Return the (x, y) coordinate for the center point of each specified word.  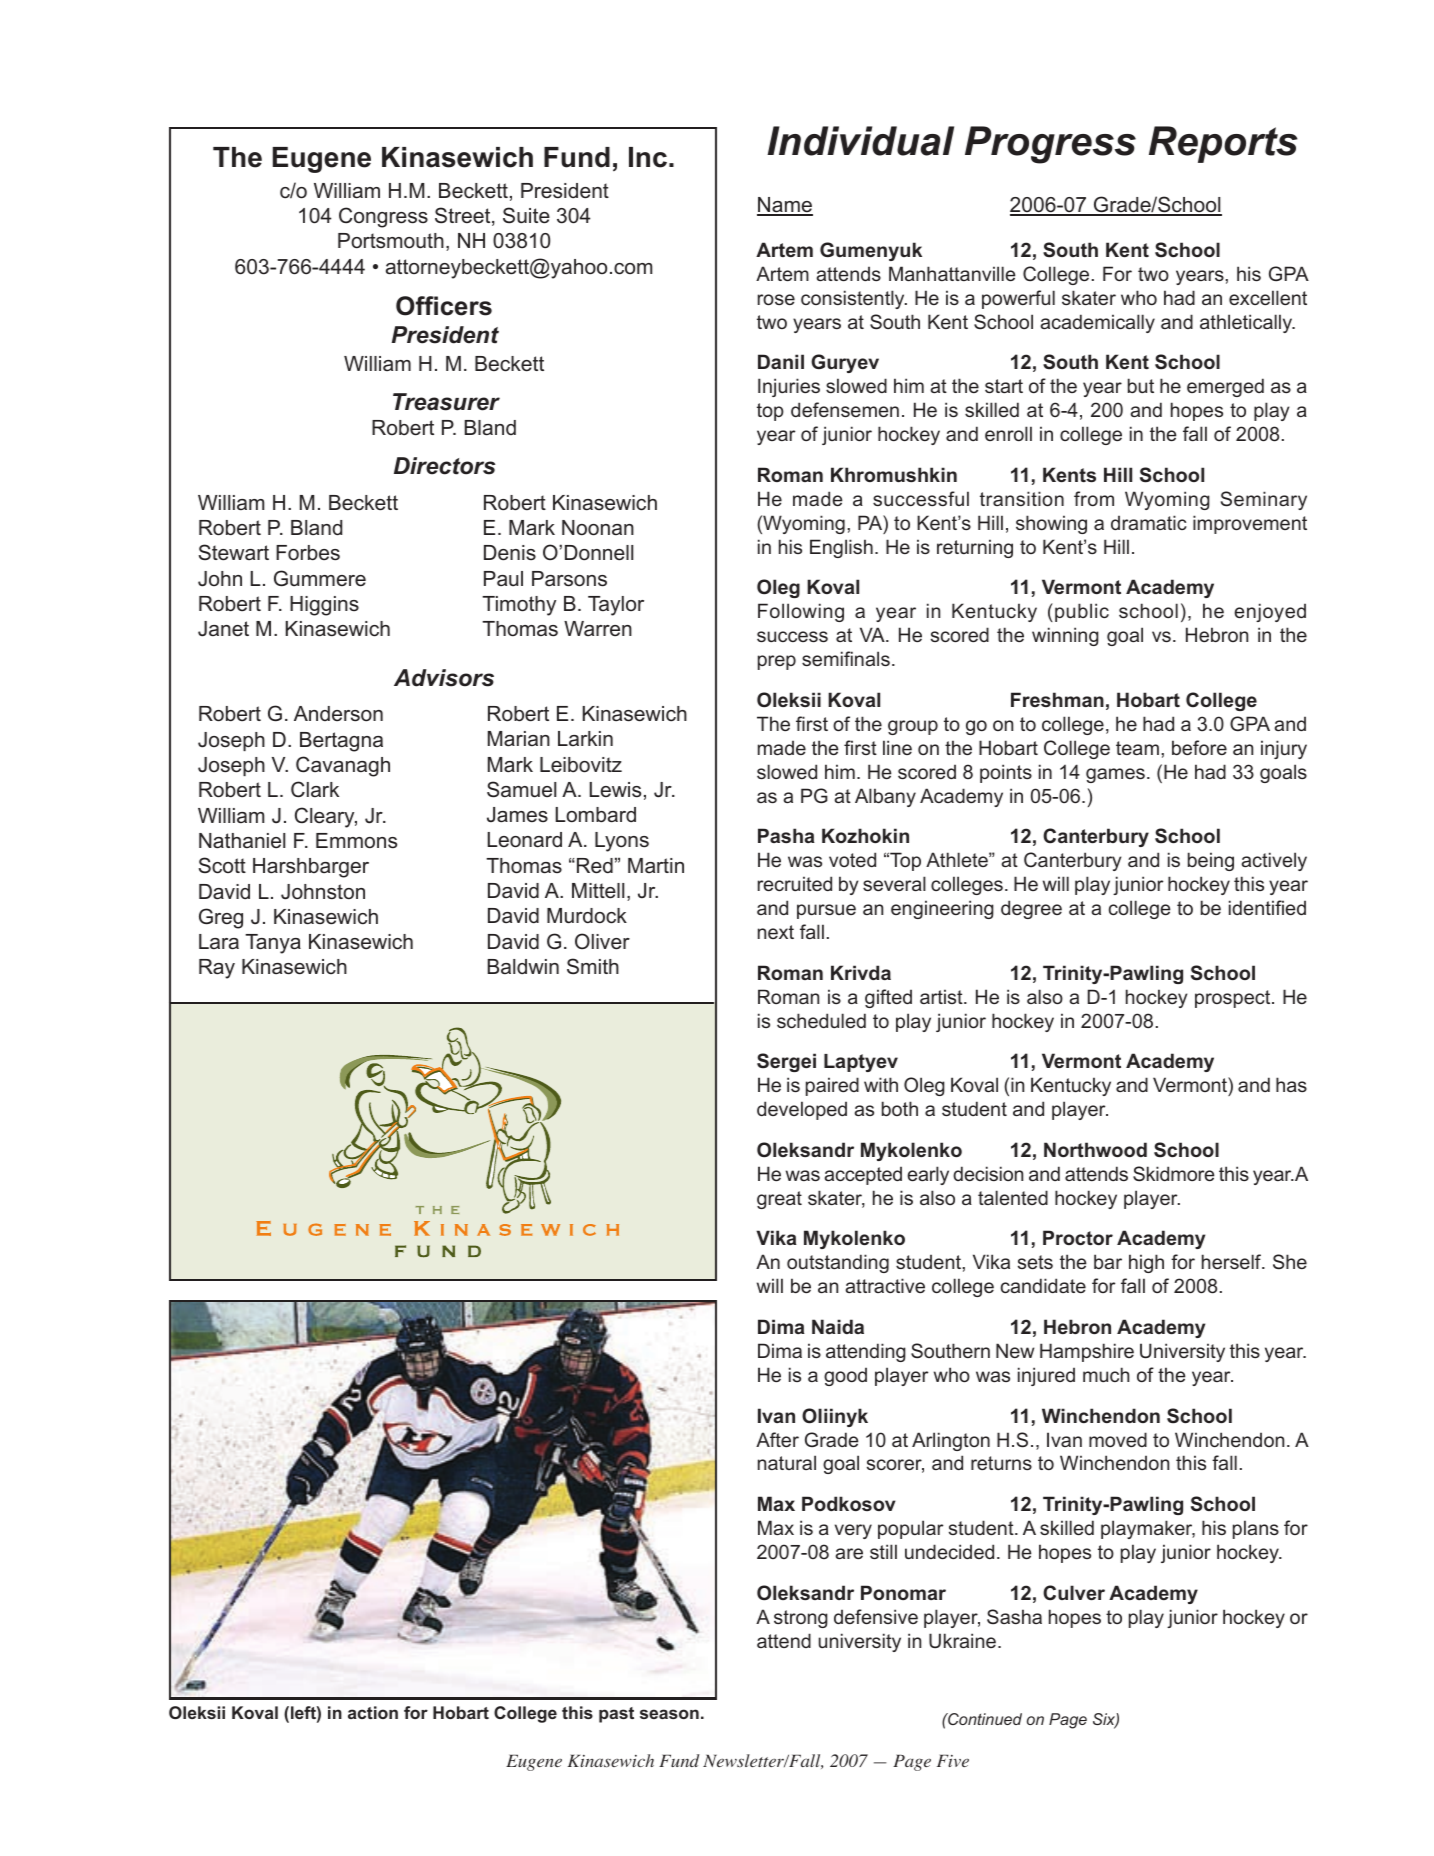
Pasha (786, 835)
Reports (1223, 144)
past (616, 1715)
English (841, 548)
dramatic (1149, 522)
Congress (383, 217)
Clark (315, 789)
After (777, 1439)
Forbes (308, 553)
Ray (217, 969)
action (373, 1712)
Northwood (1095, 1149)
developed (802, 1110)
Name (785, 206)
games (1115, 775)
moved (1118, 1439)
